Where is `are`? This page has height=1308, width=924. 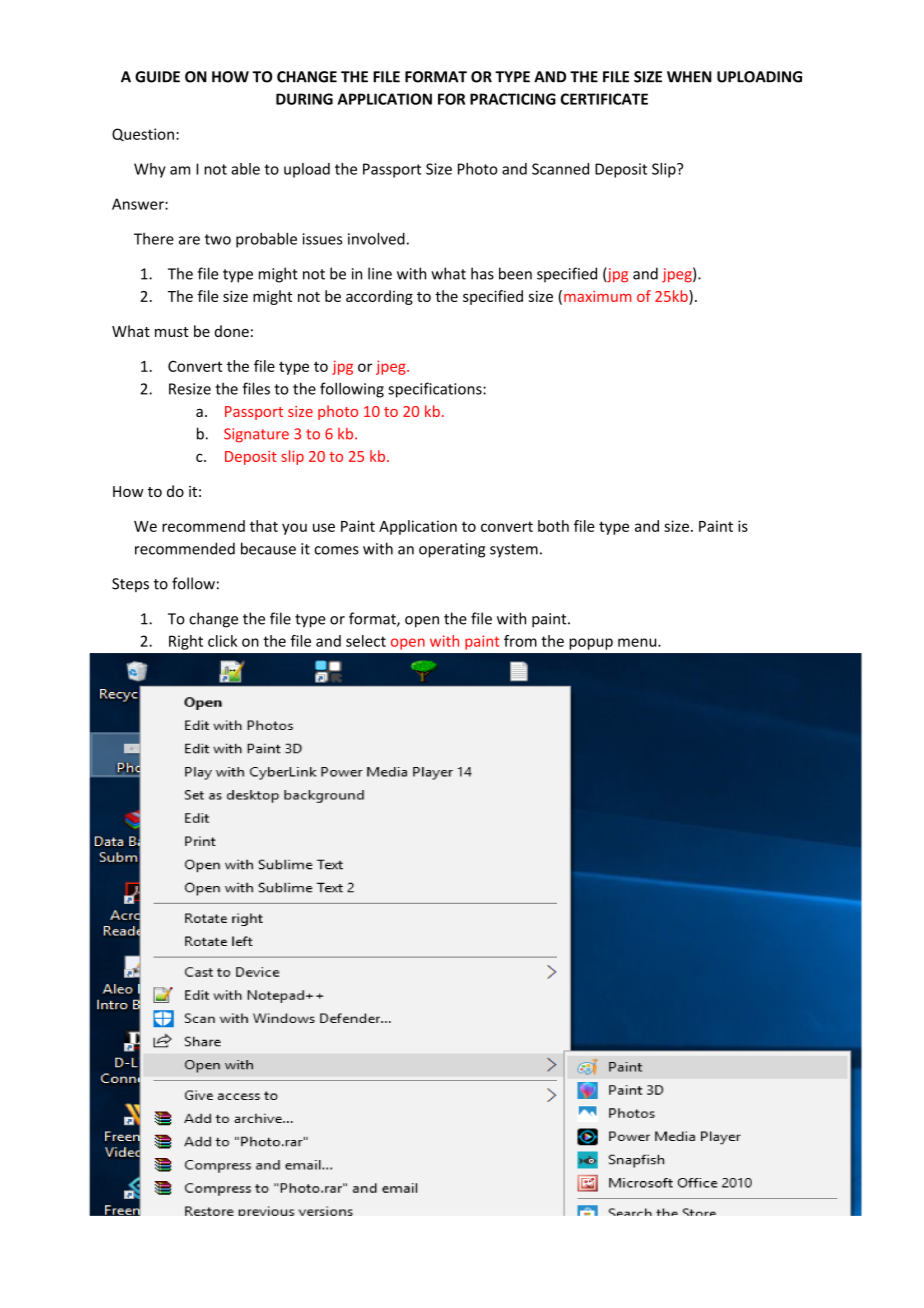 are is located at coordinates (189, 240).
